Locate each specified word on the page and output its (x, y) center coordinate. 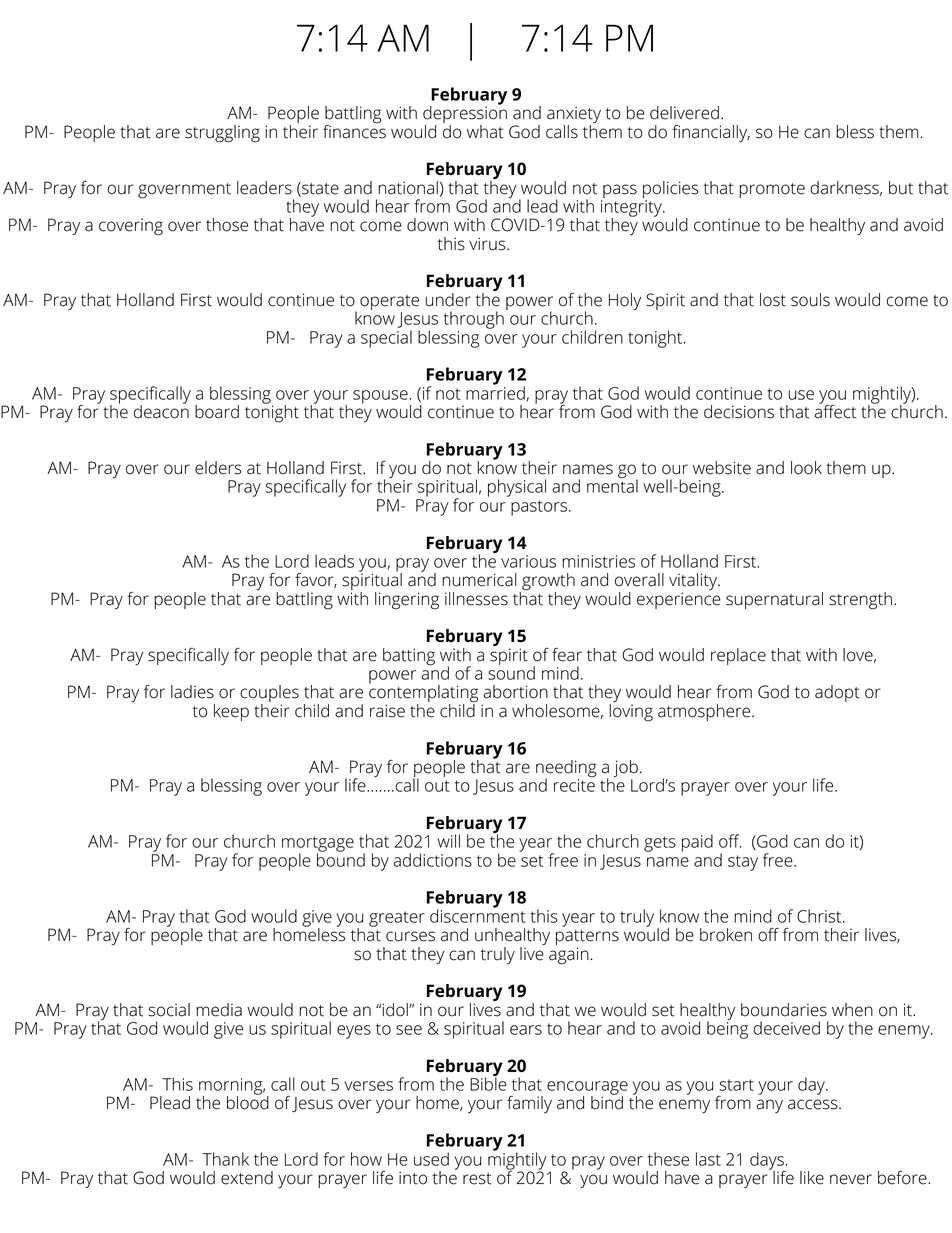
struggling (222, 134)
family (529, 1104)
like (812, 1178)
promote (772, 190)
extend (247, 1178)
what (485, 132)
